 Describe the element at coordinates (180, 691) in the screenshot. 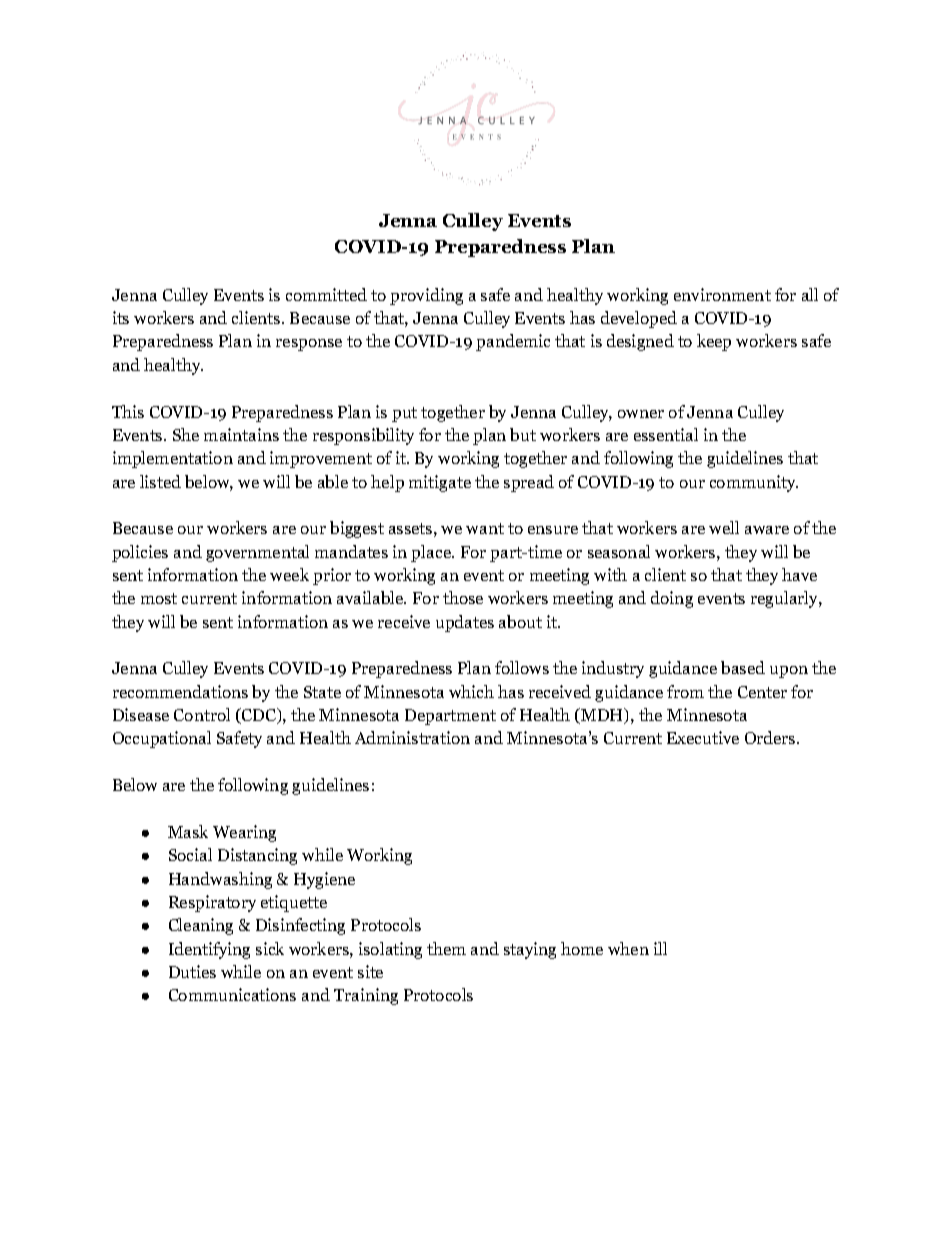

I see `recommendations` at that location.
